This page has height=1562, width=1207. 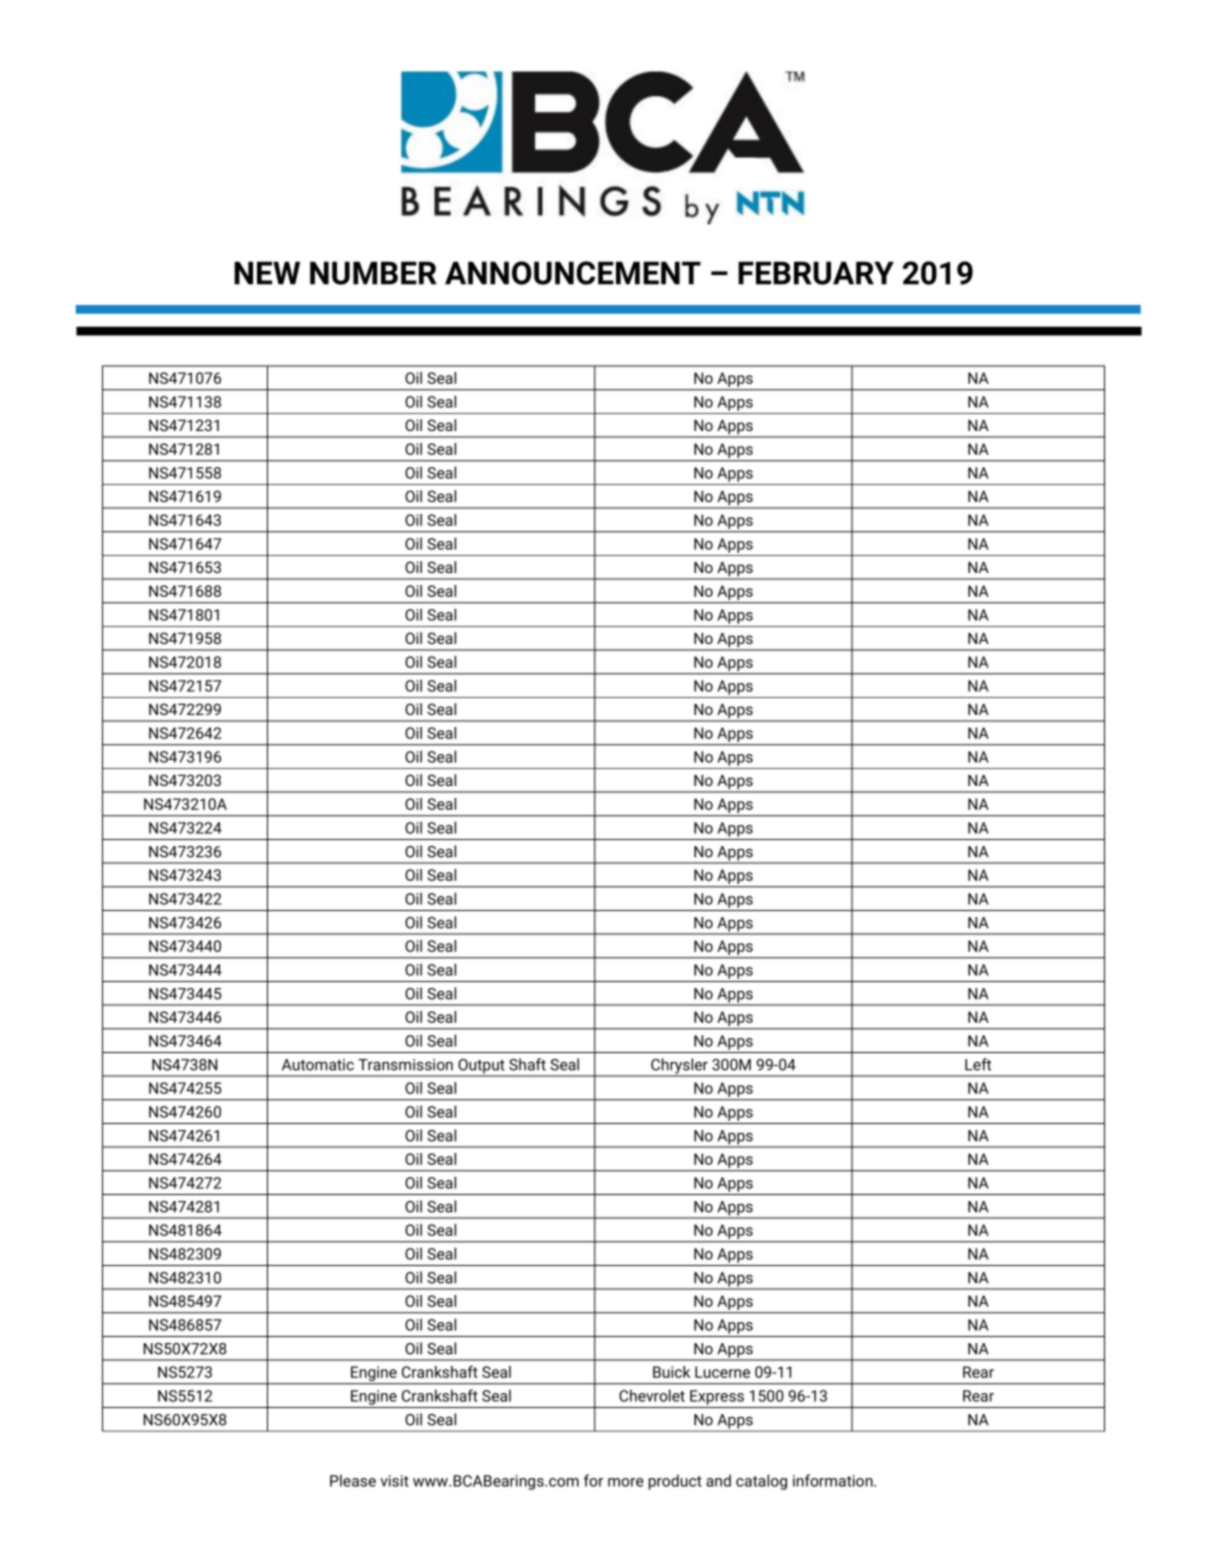 What do you see at coordinates (373, 273) in the page?
I see `NUMBER` at bounding box center [373, 273].
